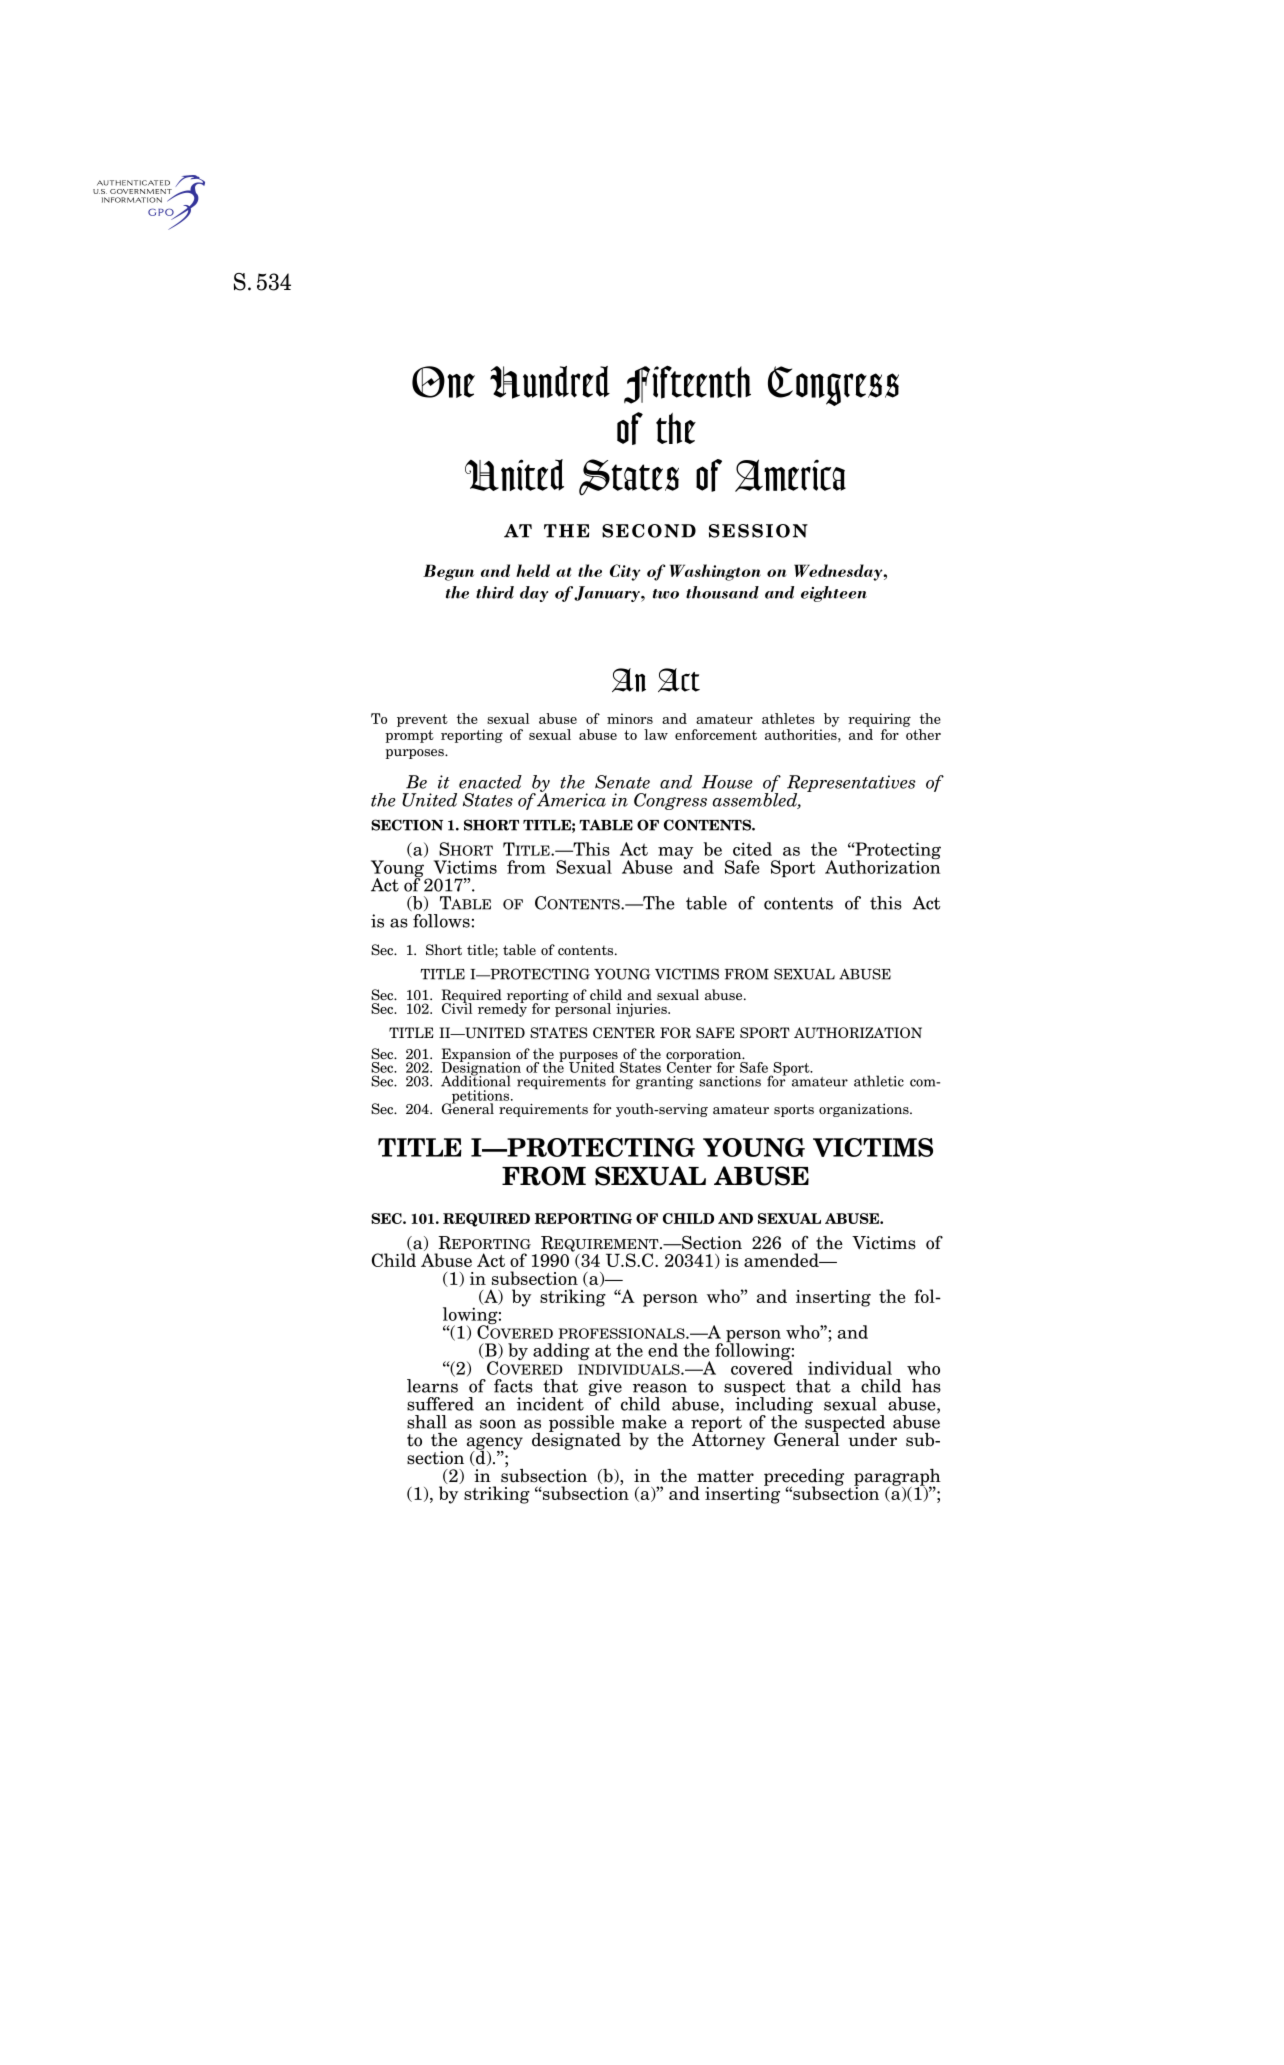  I want to click on prevent, so click(422, 720).
